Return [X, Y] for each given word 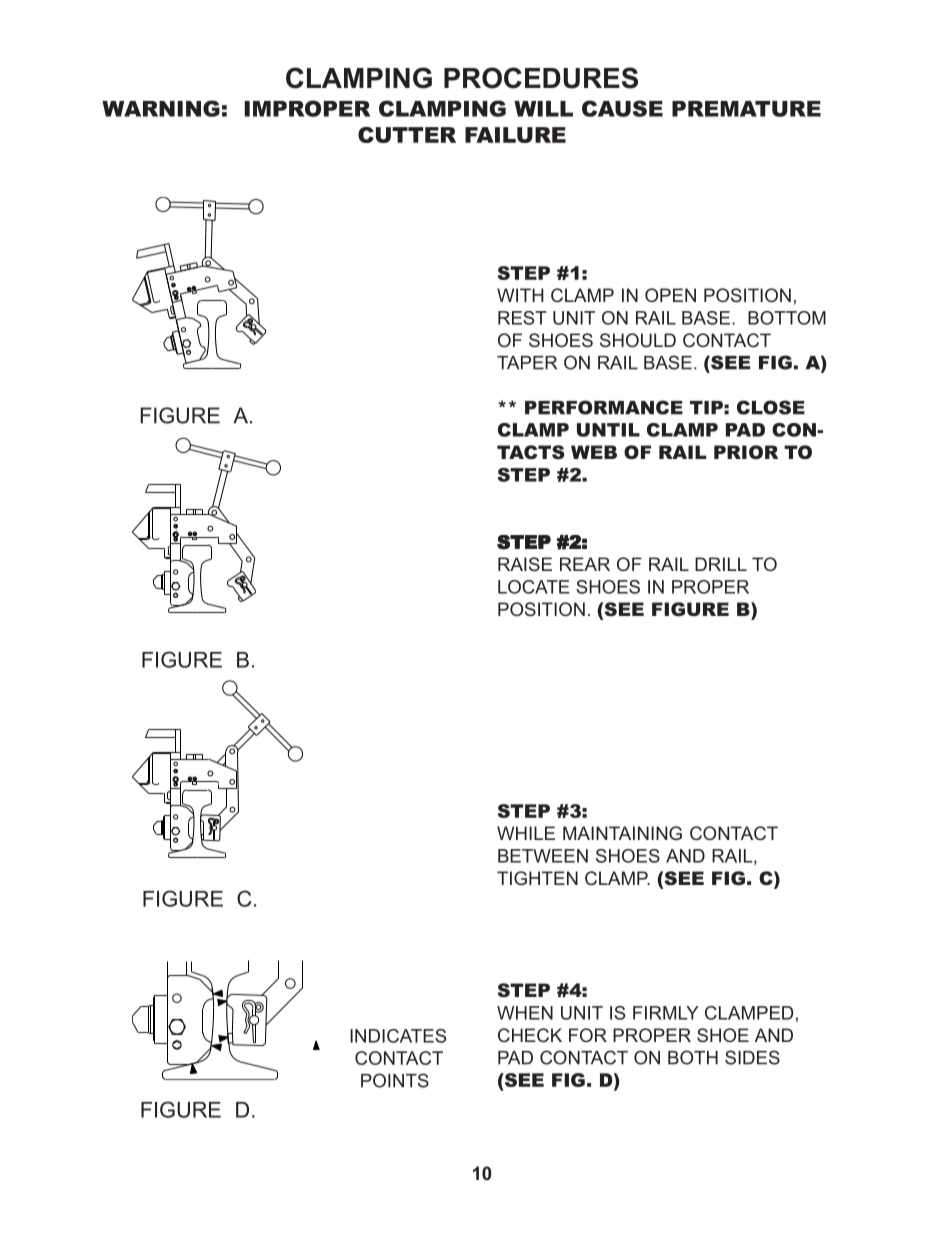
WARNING [161, 108]
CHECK [530, 1035]
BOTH [693, 1057]
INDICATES [398, 1036]
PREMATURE [746, 109]
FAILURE [515, 135]
